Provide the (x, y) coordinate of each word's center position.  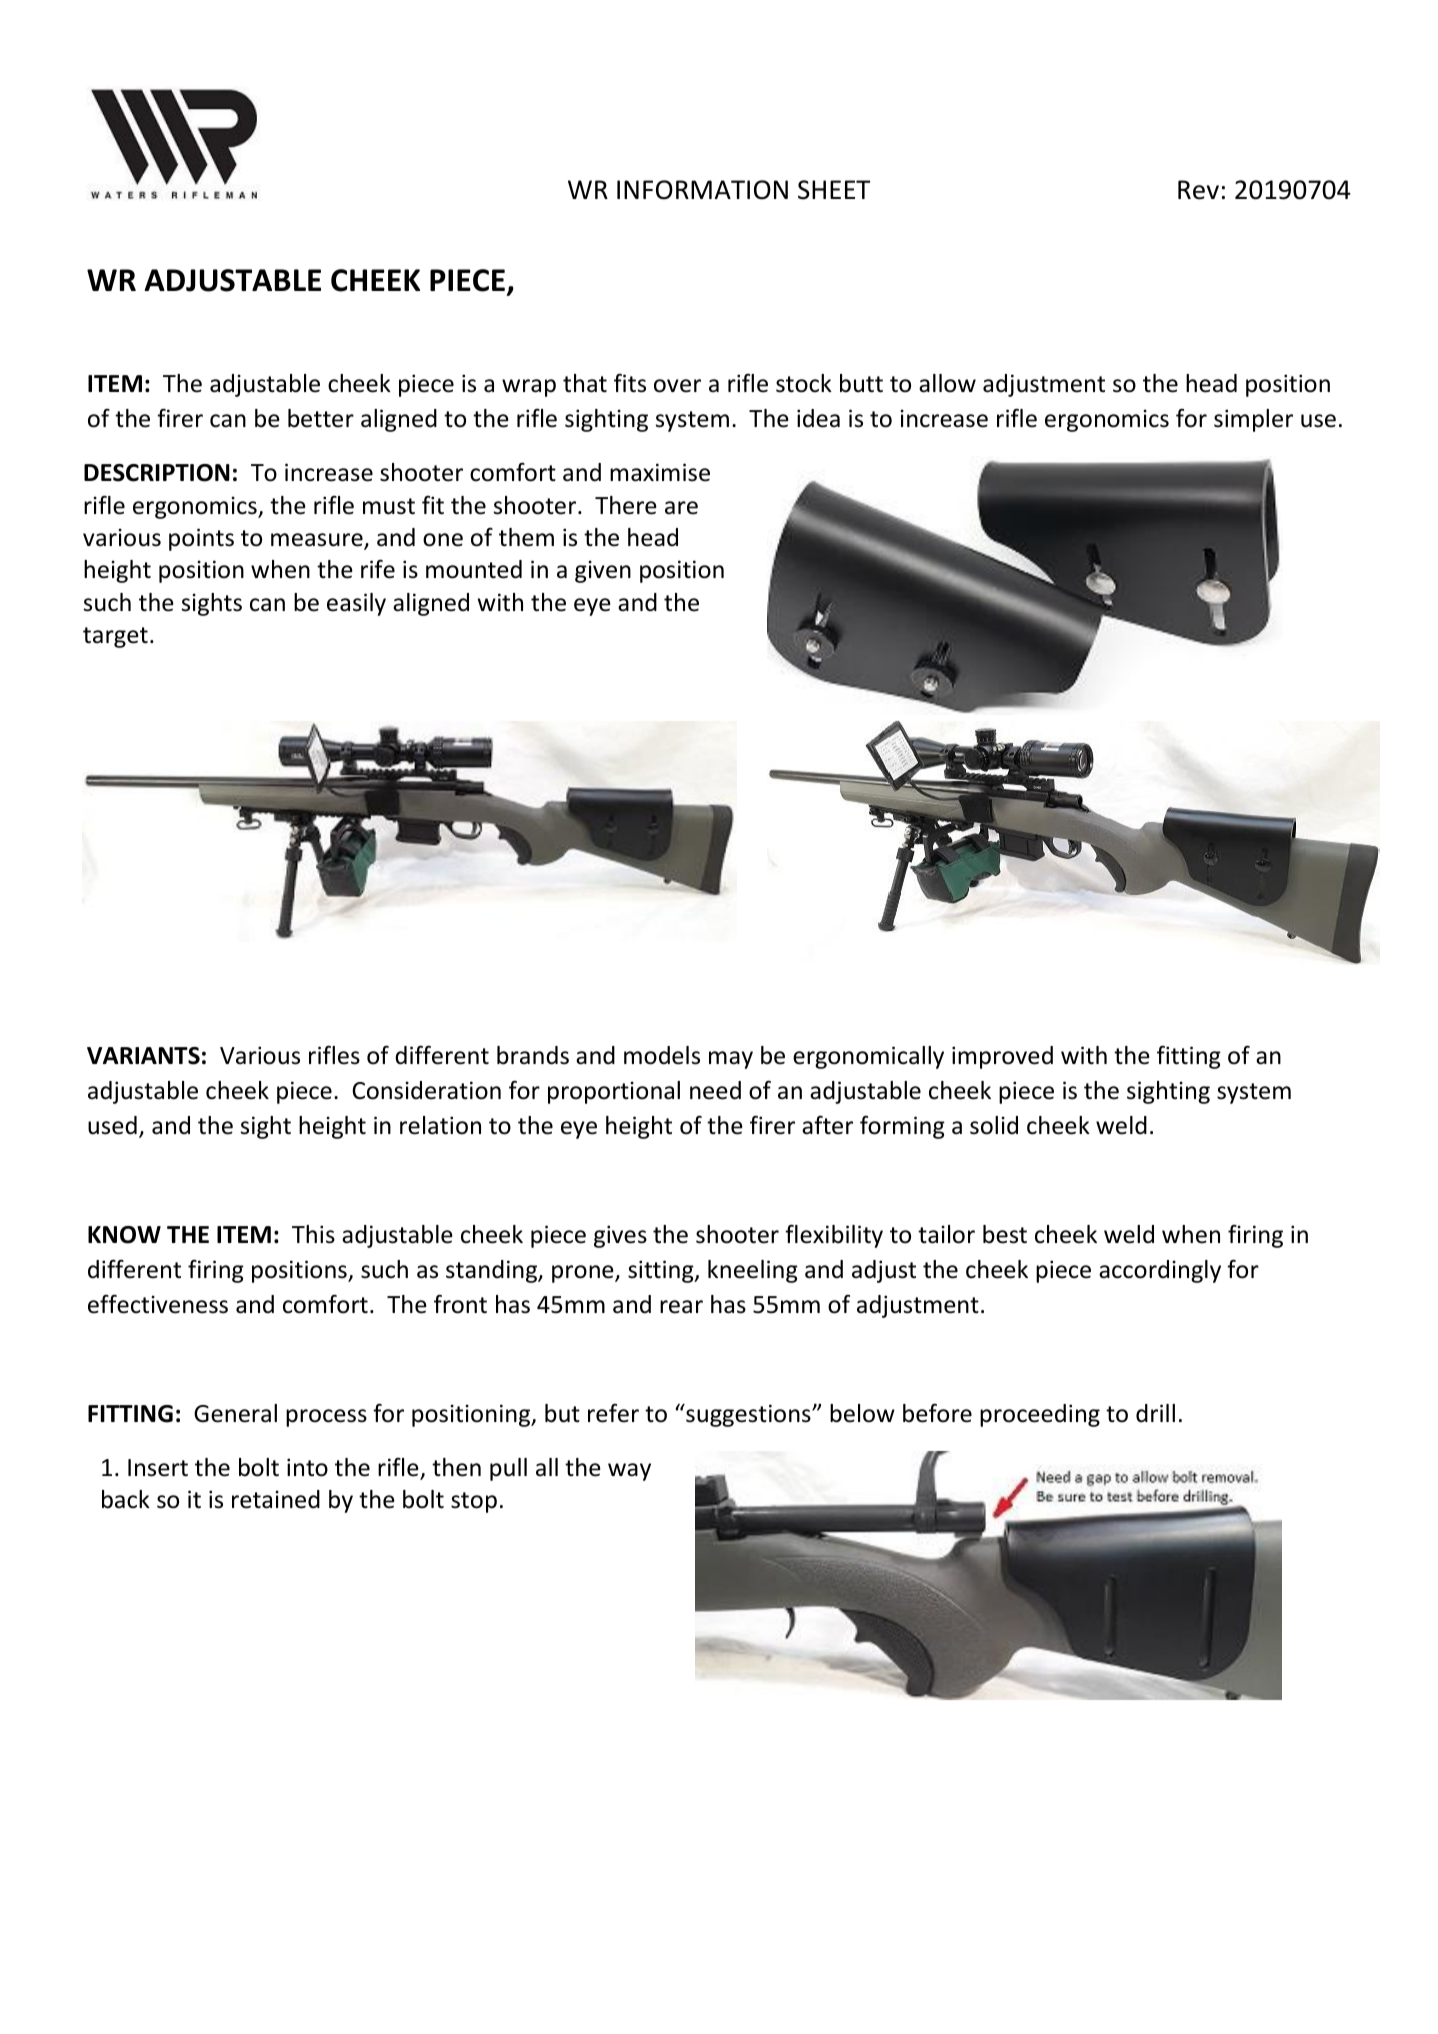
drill (1155, 1413)
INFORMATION (702, 190)
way (629, 1472)
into (307, 1467)
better (321, 418)
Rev (1198, 190)
